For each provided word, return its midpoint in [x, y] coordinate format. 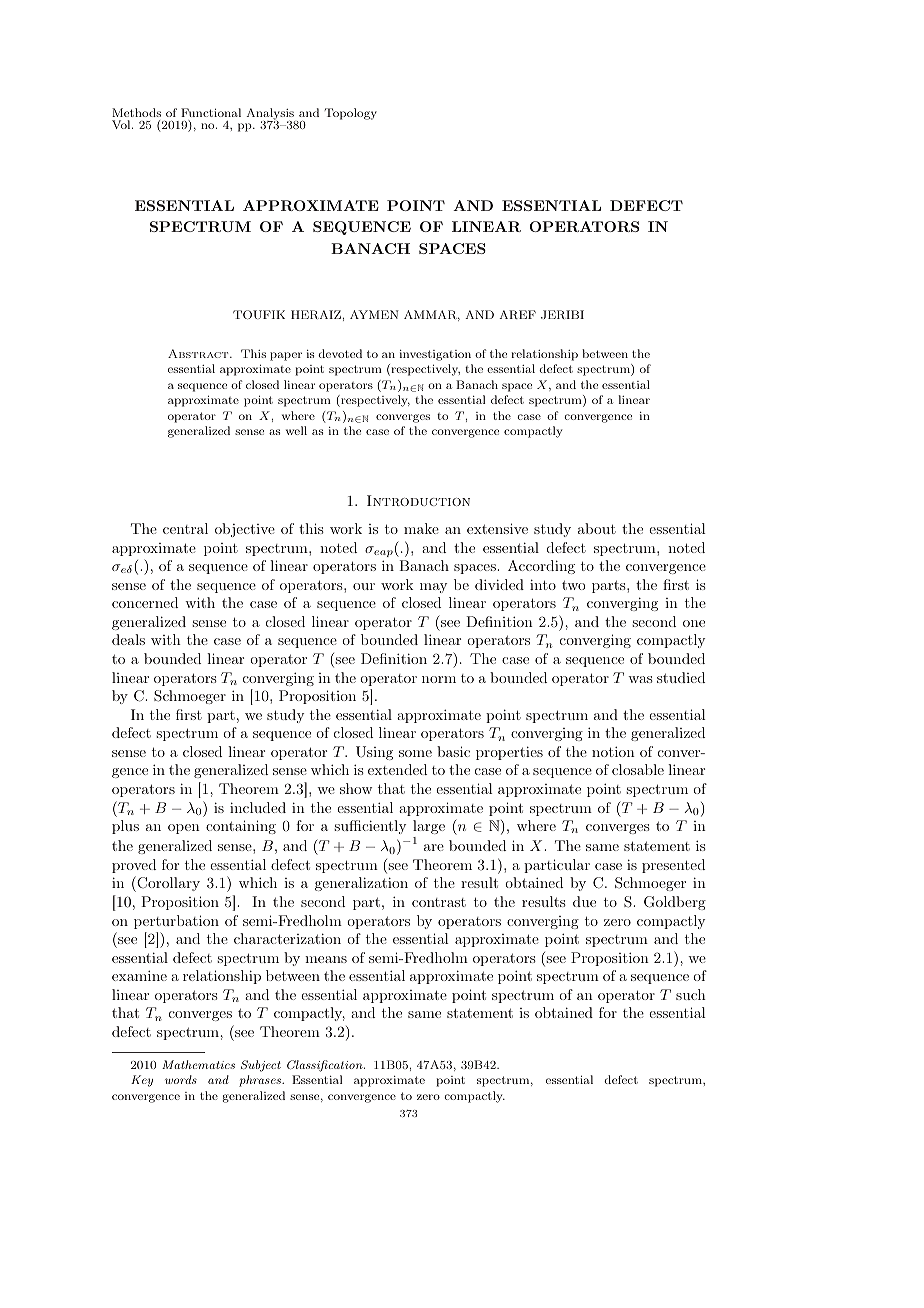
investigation [435, 355]
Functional [211, 112]
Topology [351, 114]
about [597, 528]
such [691, 994]
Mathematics [198, 1064]
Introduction [418, 500]
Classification [326, 1066]
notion [613, 751]
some [415, 753]
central [185, 528]
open [184, 829]
